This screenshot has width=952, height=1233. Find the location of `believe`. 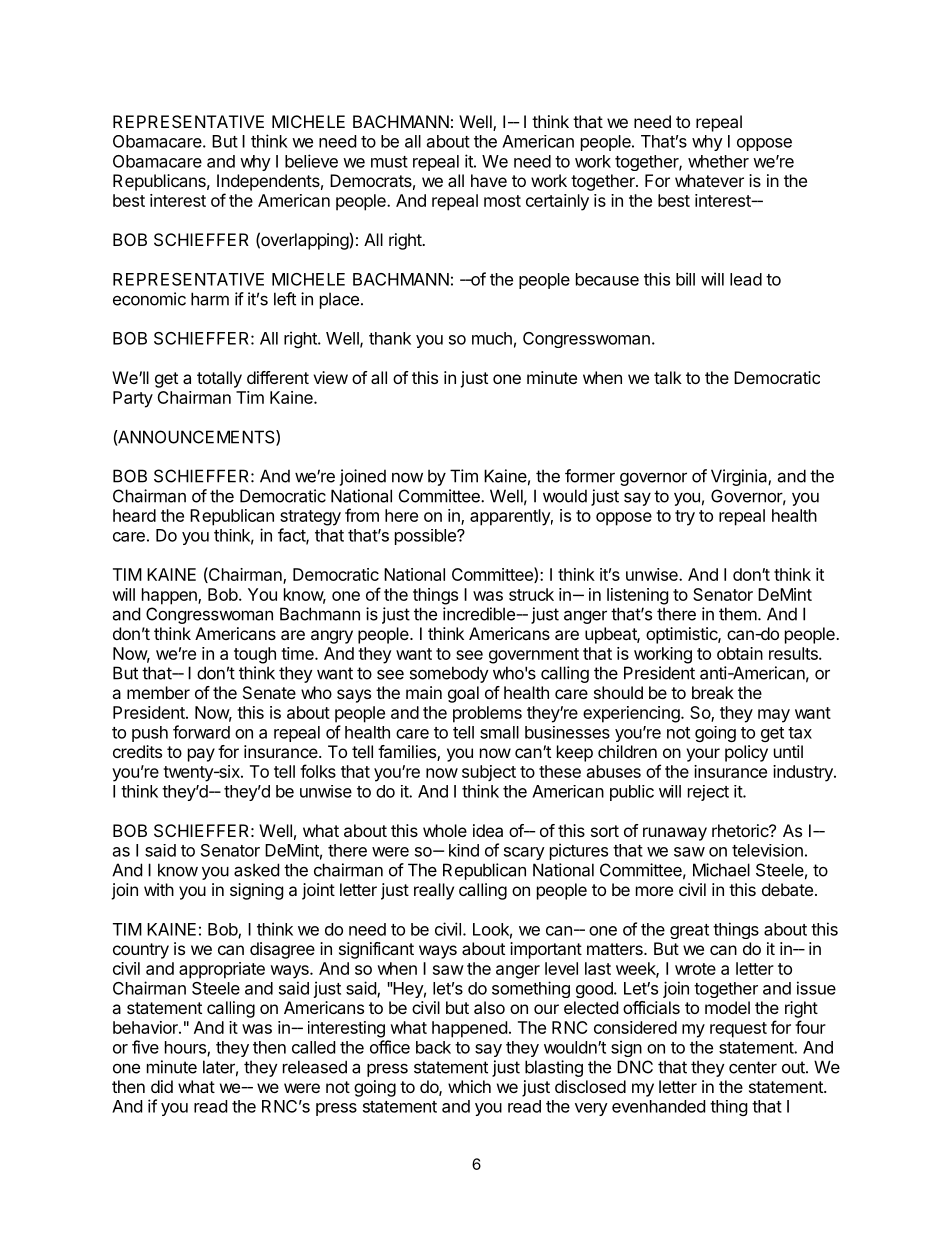

believe is located at coordinates (311, 161).
